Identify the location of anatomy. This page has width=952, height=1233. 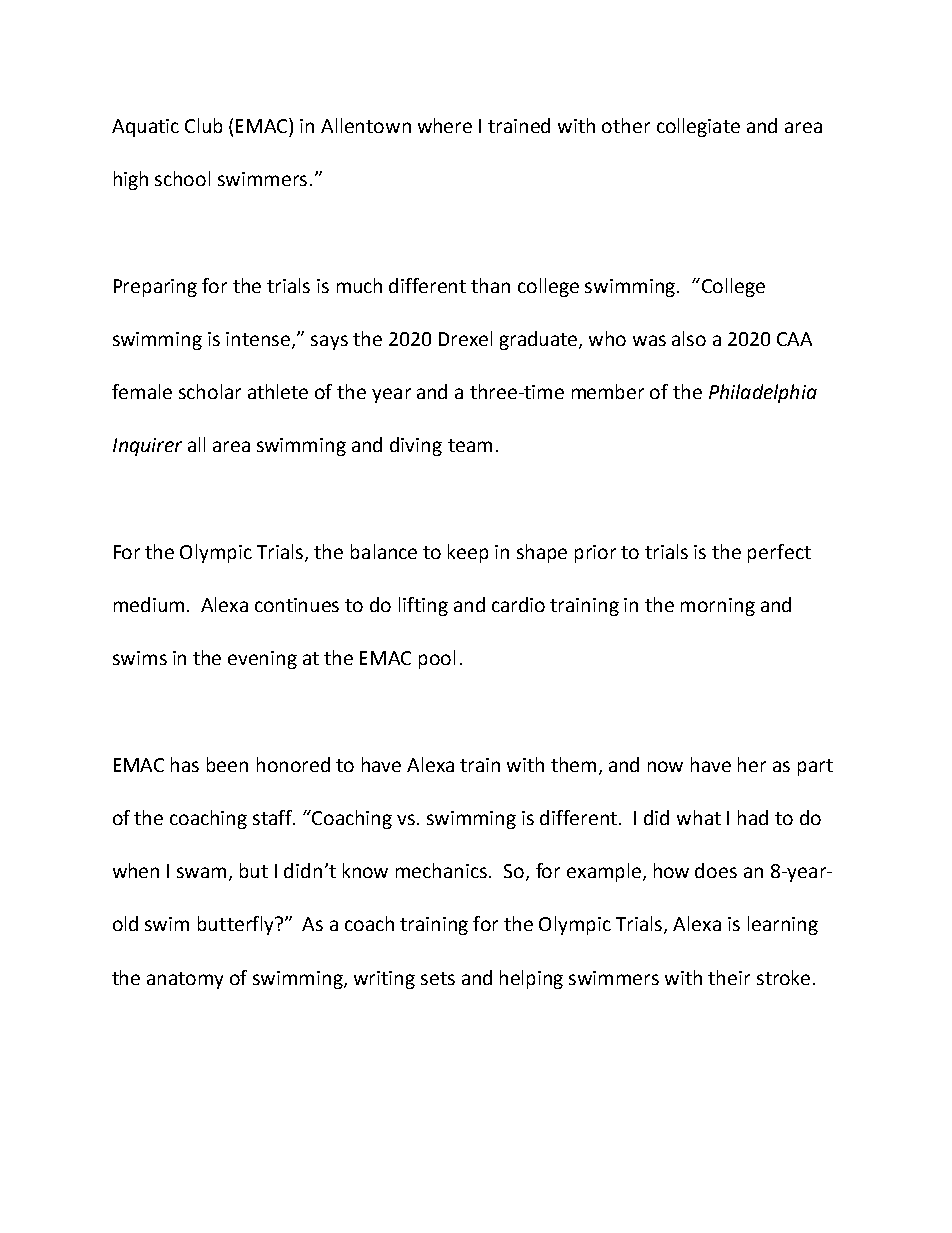
(185, 980).
